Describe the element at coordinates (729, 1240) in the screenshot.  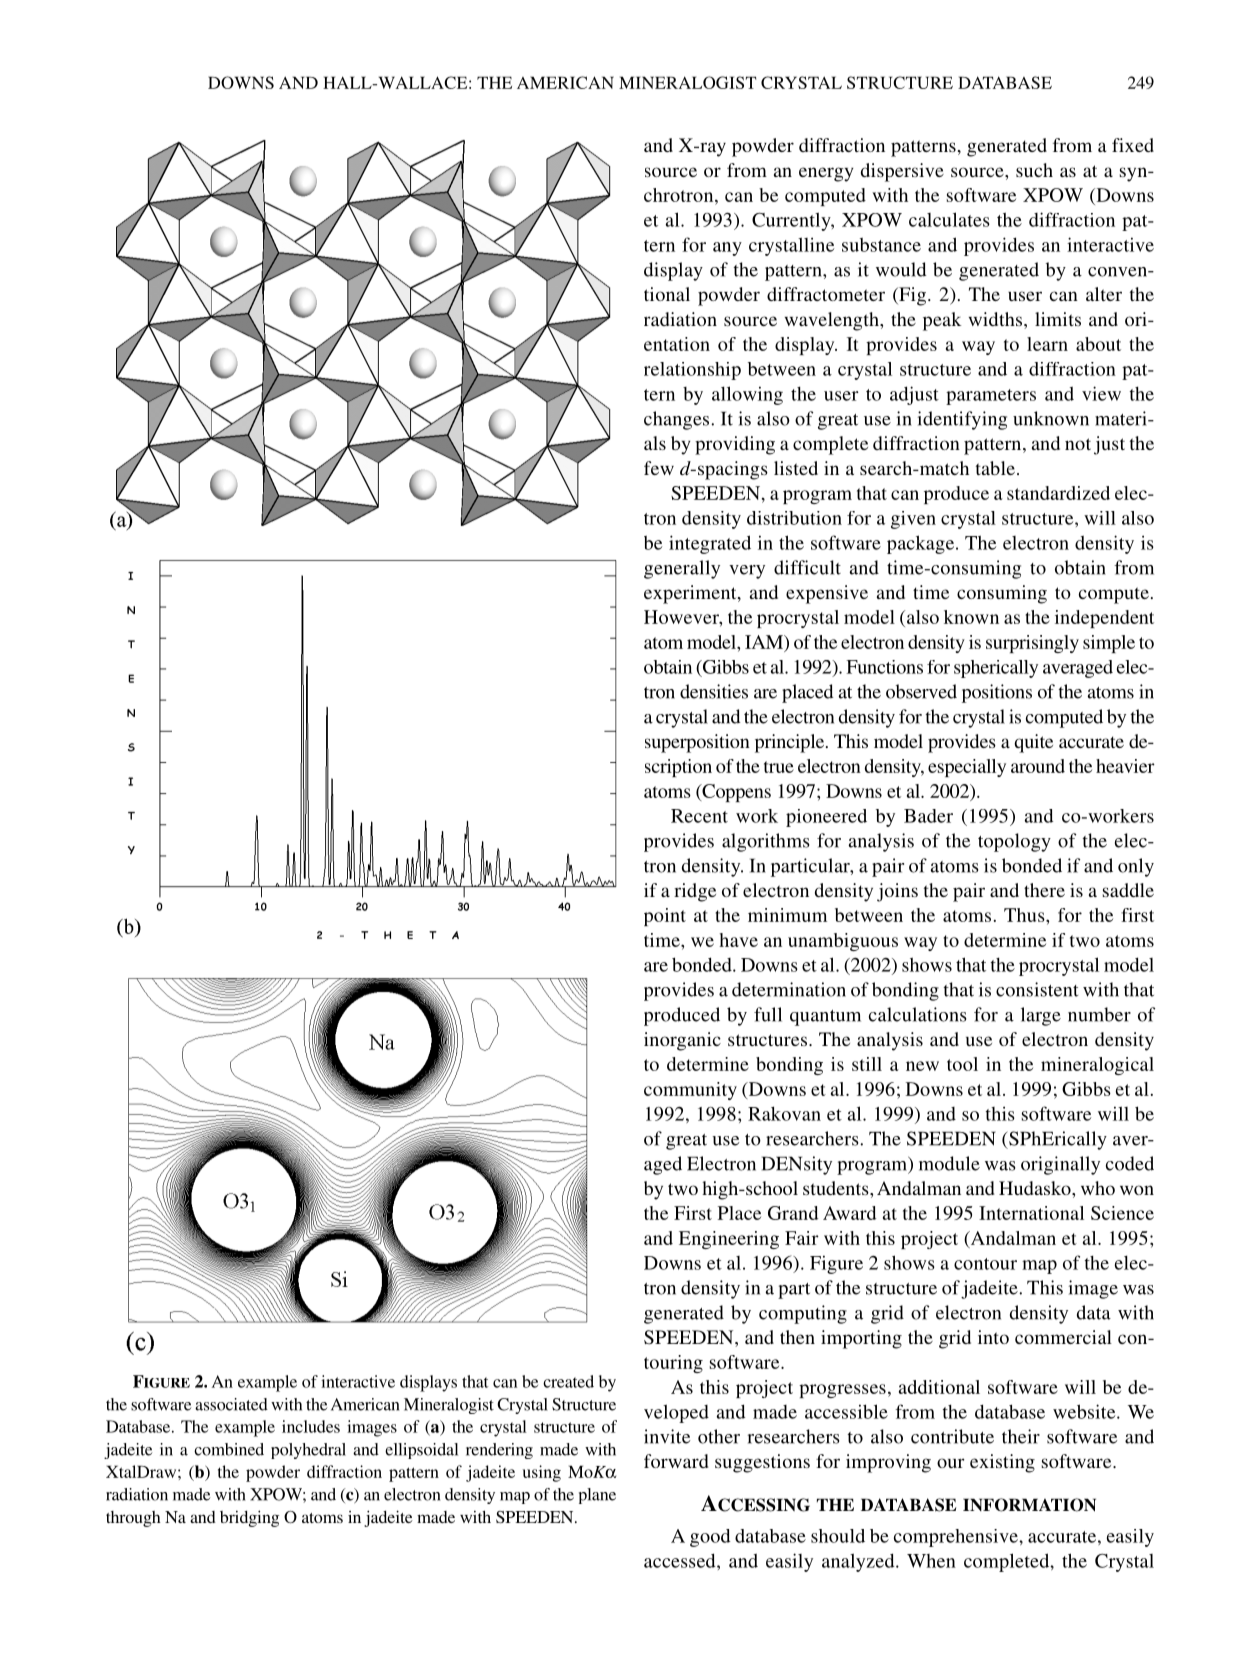
I see `Engineering` at that location.
